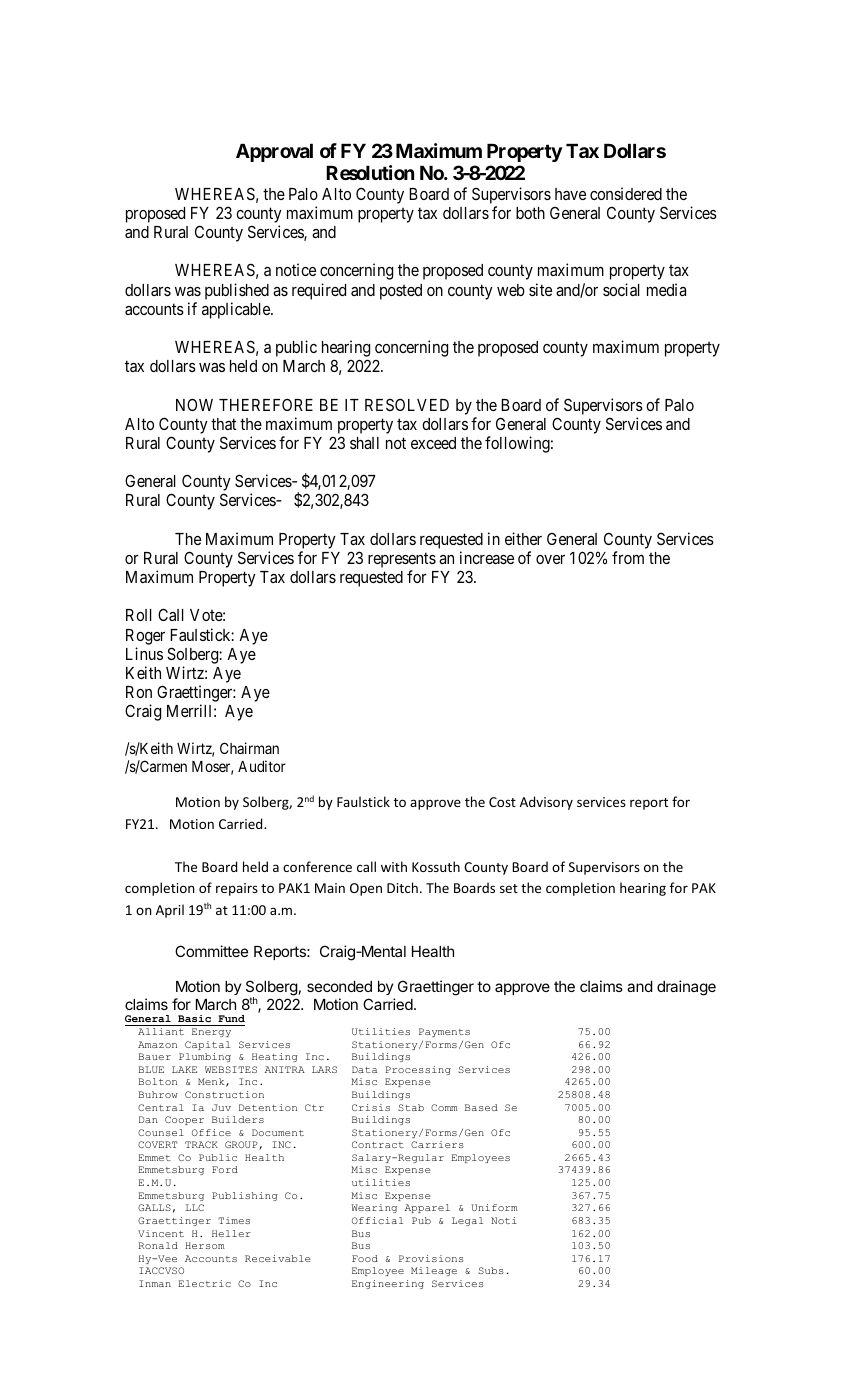 This screenshot has width=849, height=1400. I want to click on Resolution, so click(370, 172).
